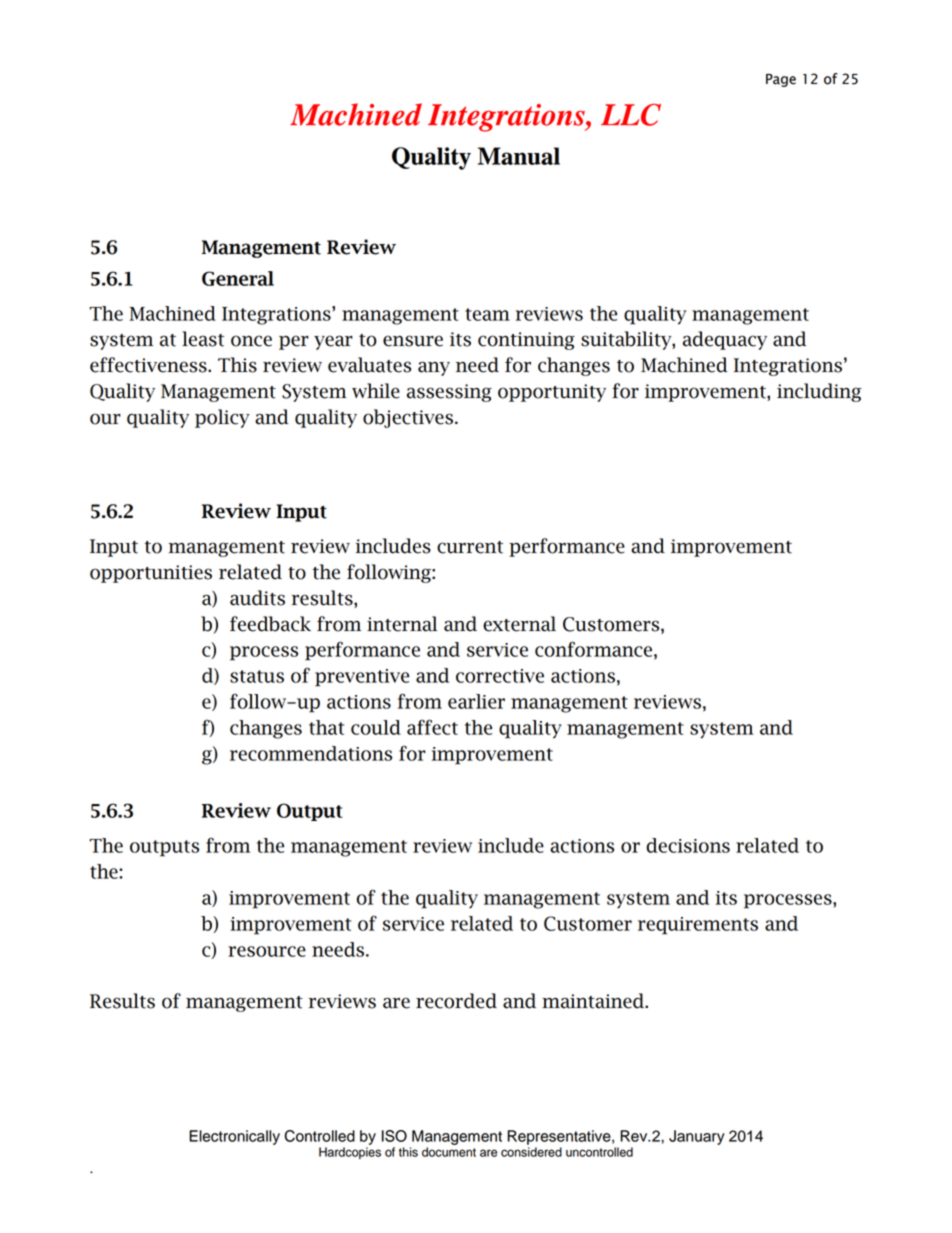 The height and width of the image is (1233, 952). Describe the element at coordinates (781, 80) in the image. I see `Page` at that location.
